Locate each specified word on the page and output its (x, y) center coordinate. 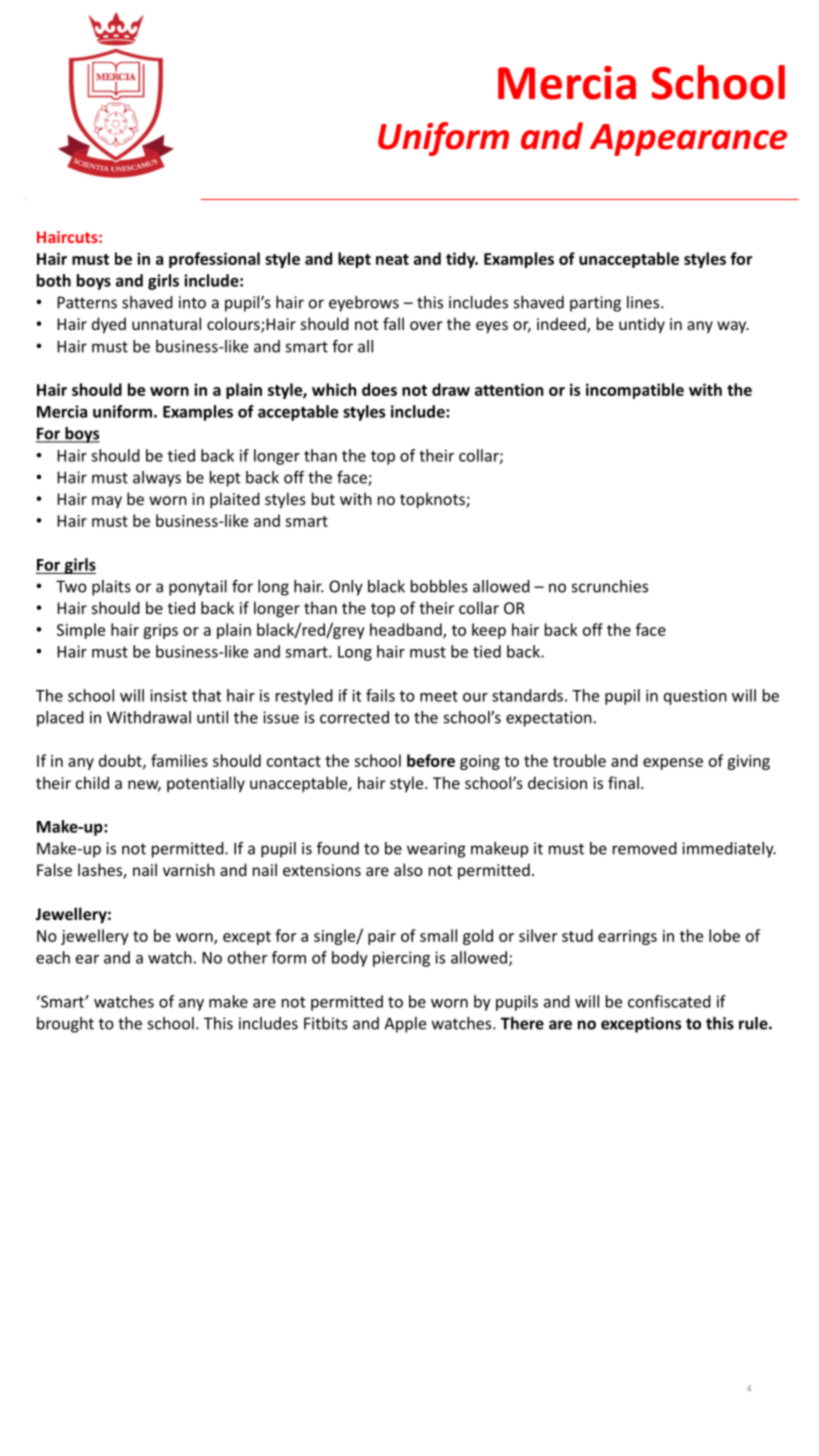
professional (214, 260)
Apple (405, 1025)
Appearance (688, 140)
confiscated (669, 1001)
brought (65, 1025)
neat (392, 259)
